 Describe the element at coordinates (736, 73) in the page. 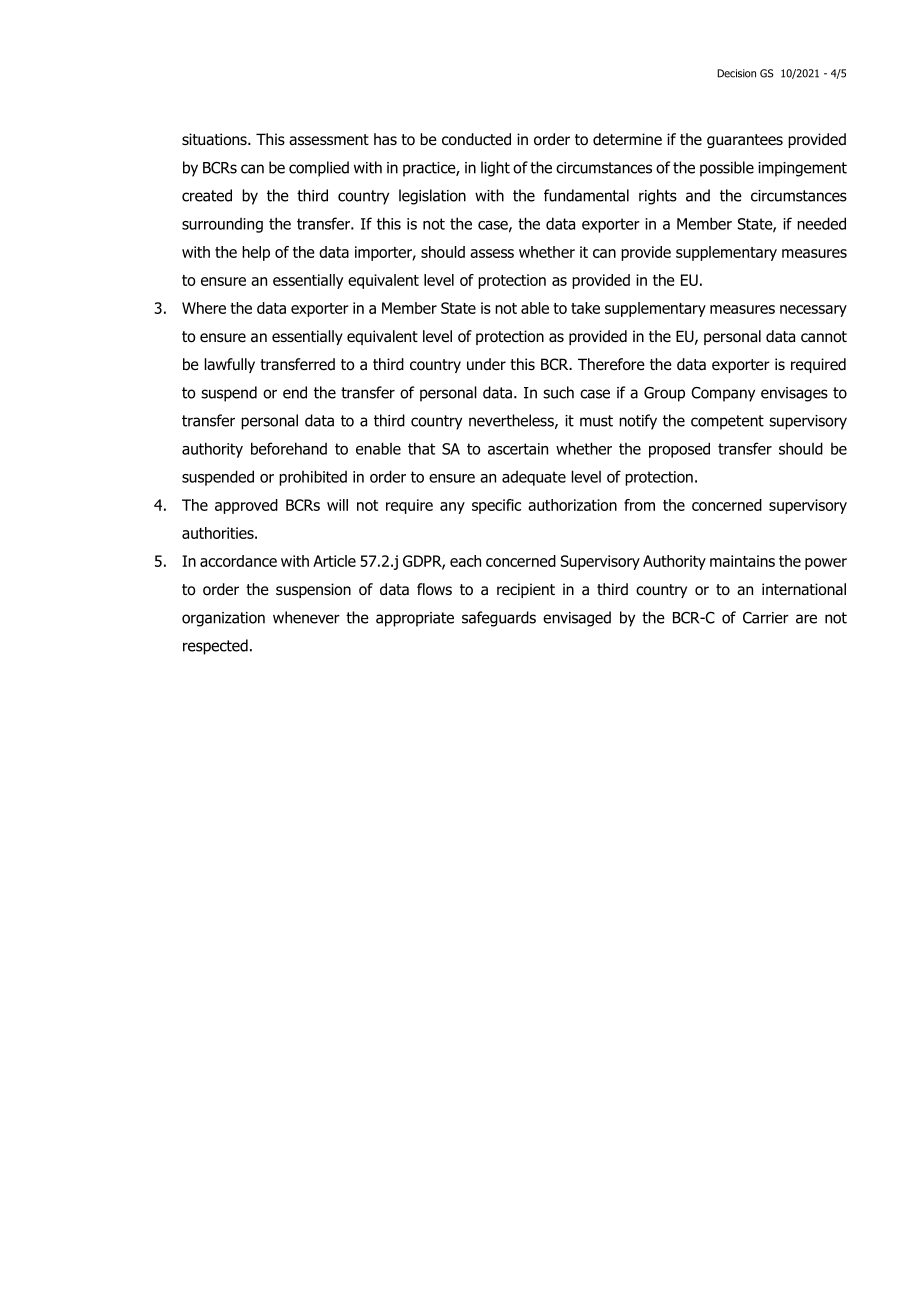

I see `Decision` at that location.
